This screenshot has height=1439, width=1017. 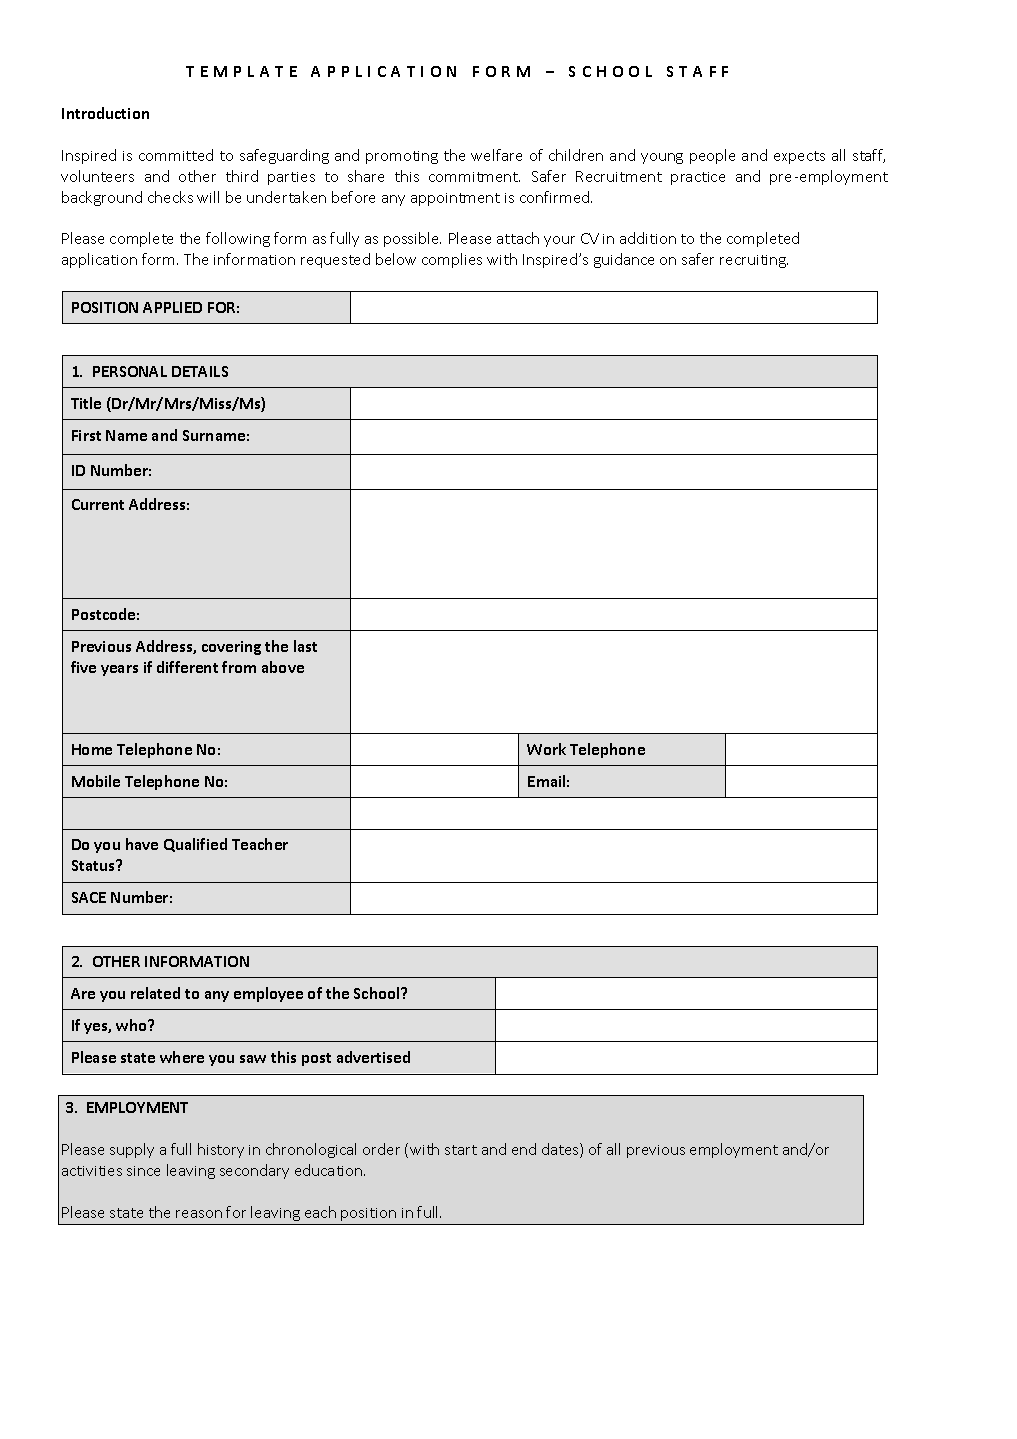 What do you see at coordinates (712, 156) in the screenshot?
I see `people` at bounding box center [712, 156].
